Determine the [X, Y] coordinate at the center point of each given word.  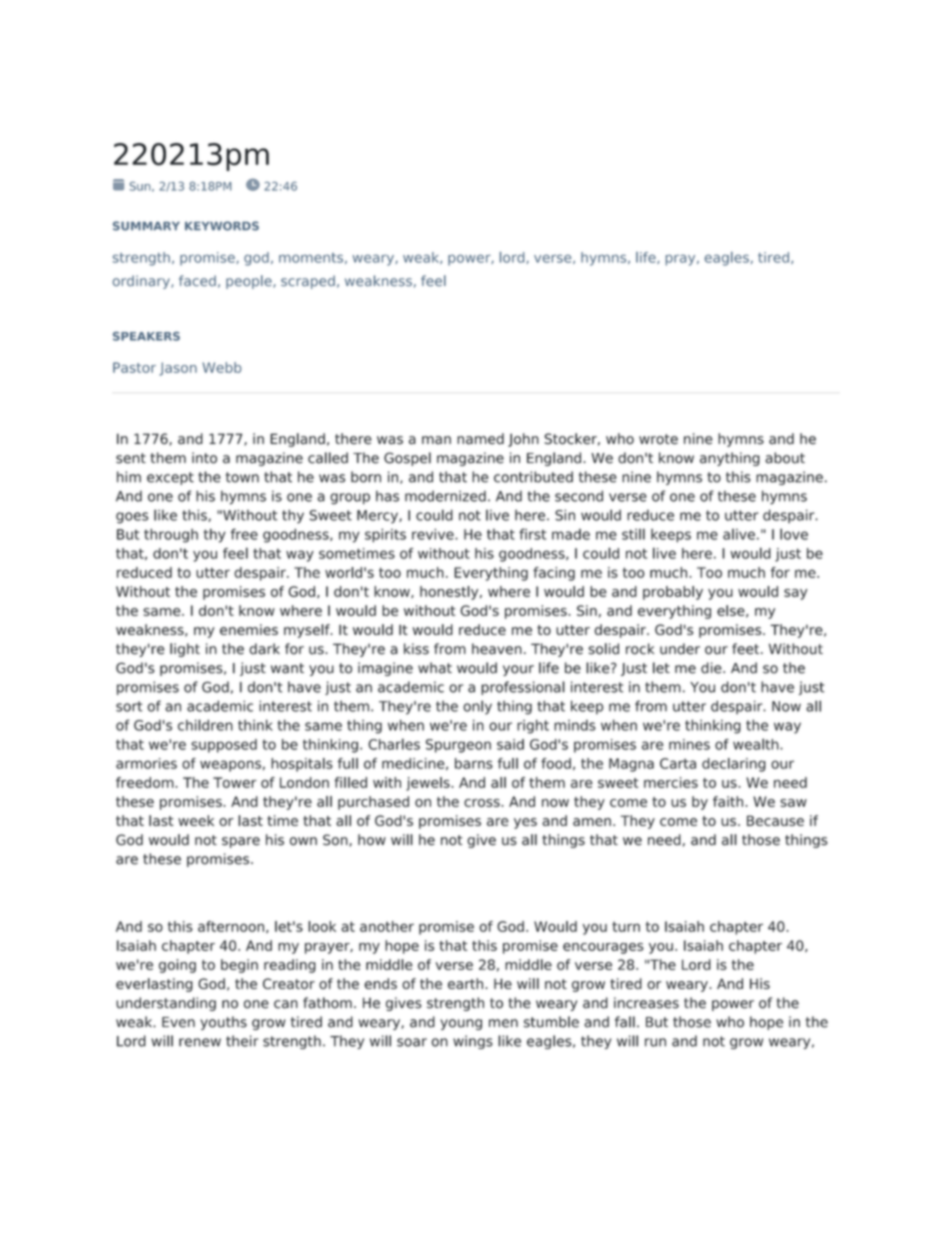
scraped [308, 282]
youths [223, 1023]
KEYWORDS [222, 226]
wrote [658, 439]
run [655, 1042]
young [461, 1024]
